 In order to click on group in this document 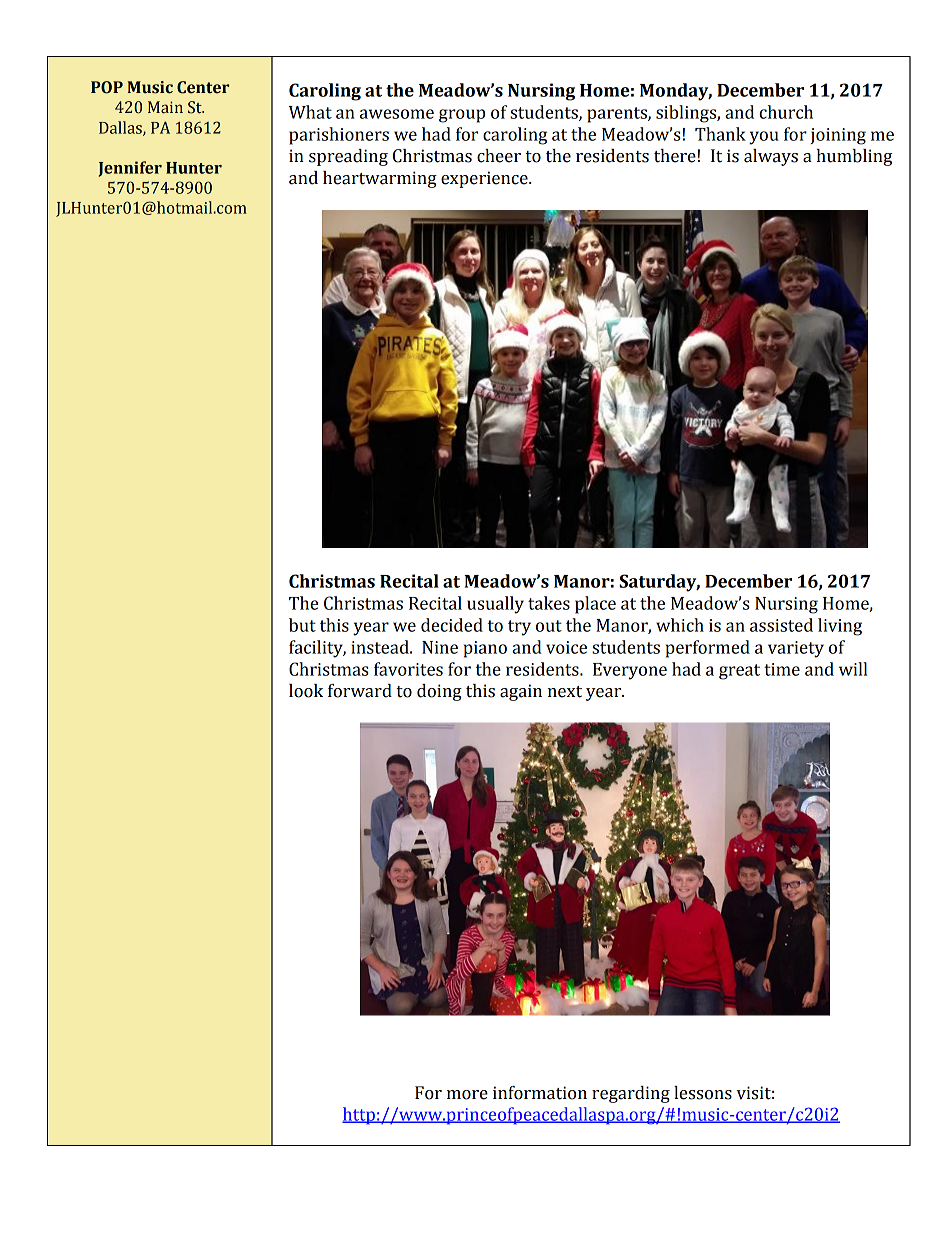, I will do `click(462, 116)`.
